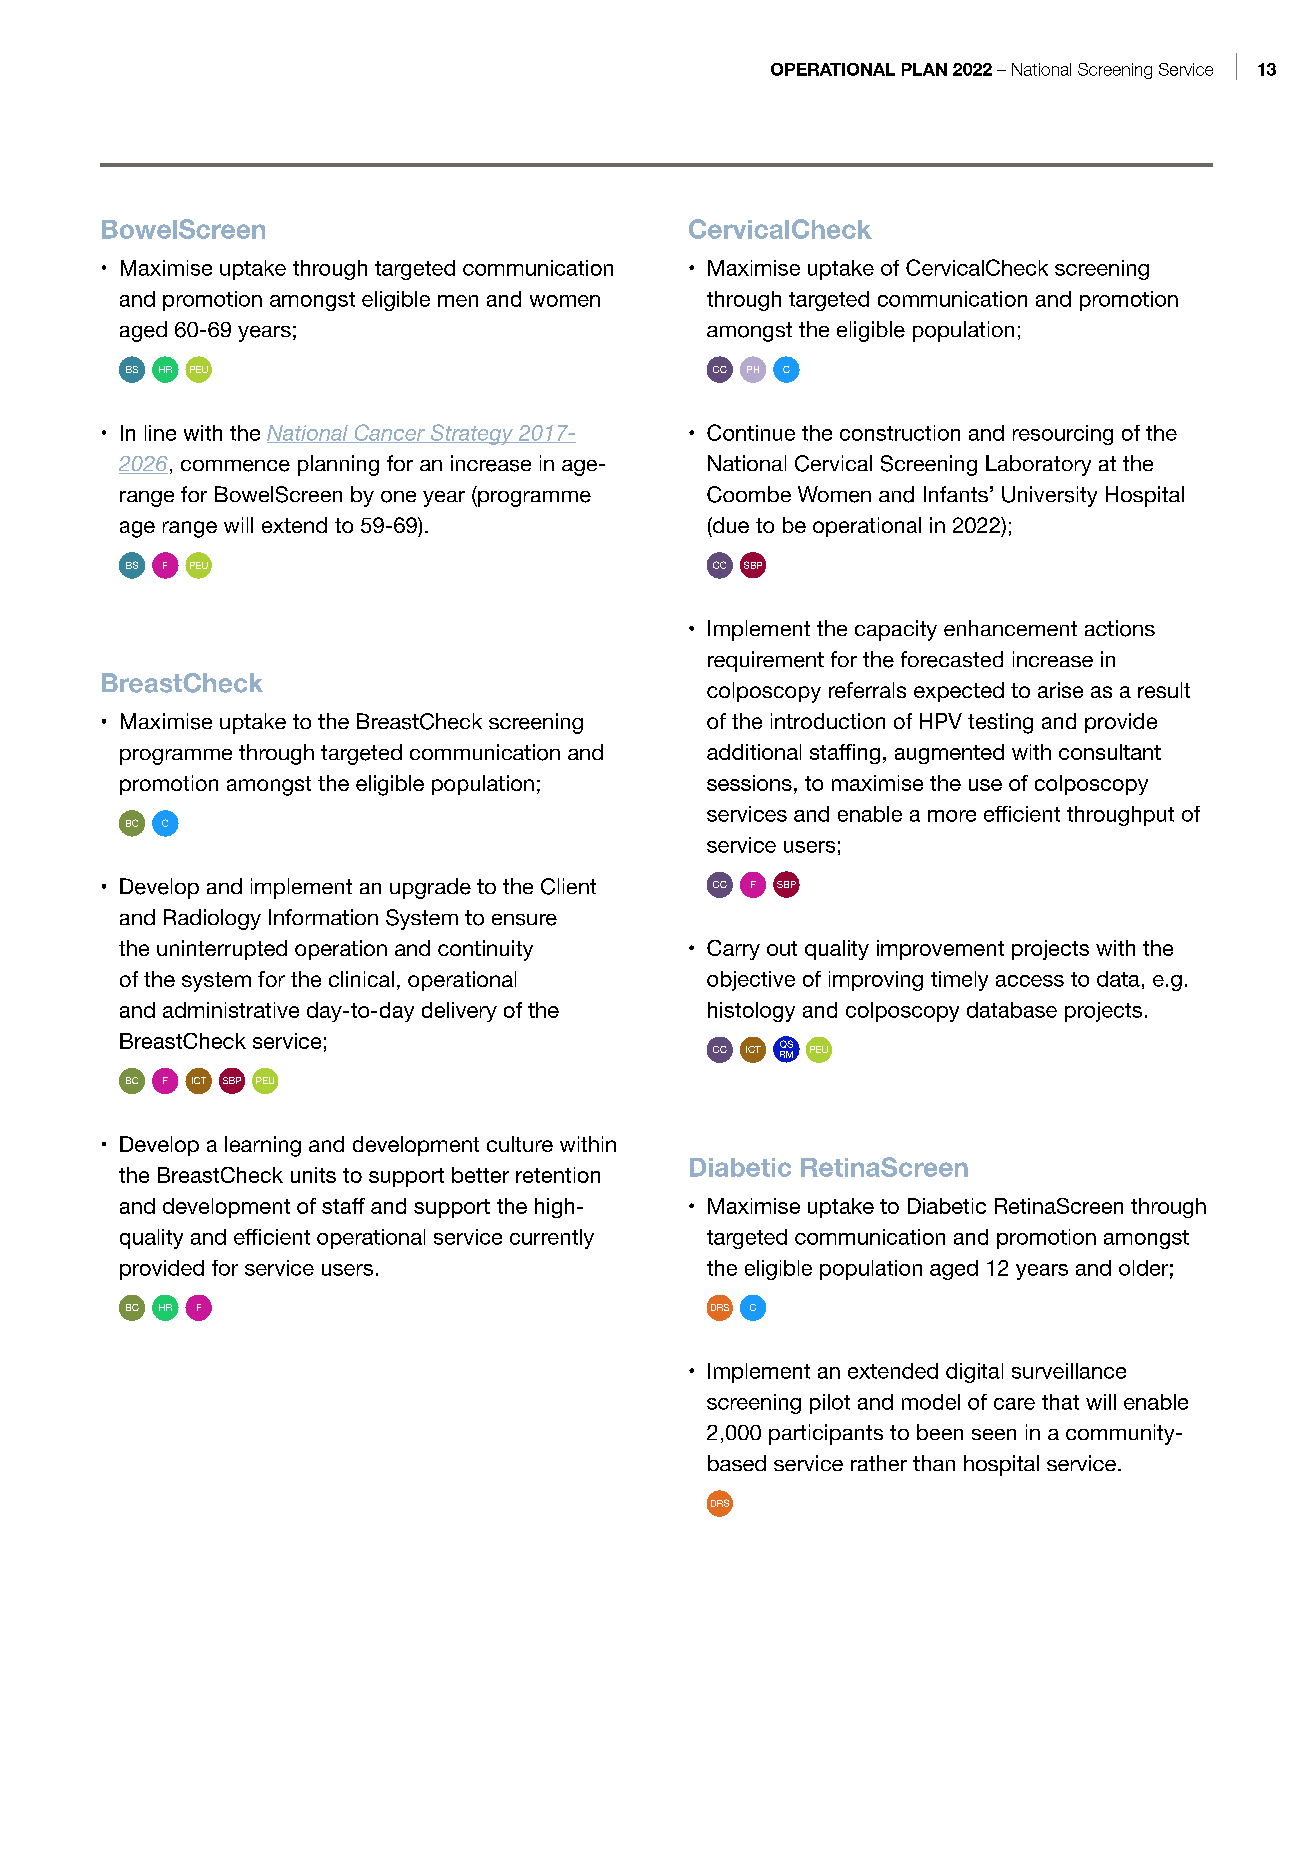  What do you see at coordinates (552, 1239) in the image?
I see `currently` at bounding box center [552, 1239].
